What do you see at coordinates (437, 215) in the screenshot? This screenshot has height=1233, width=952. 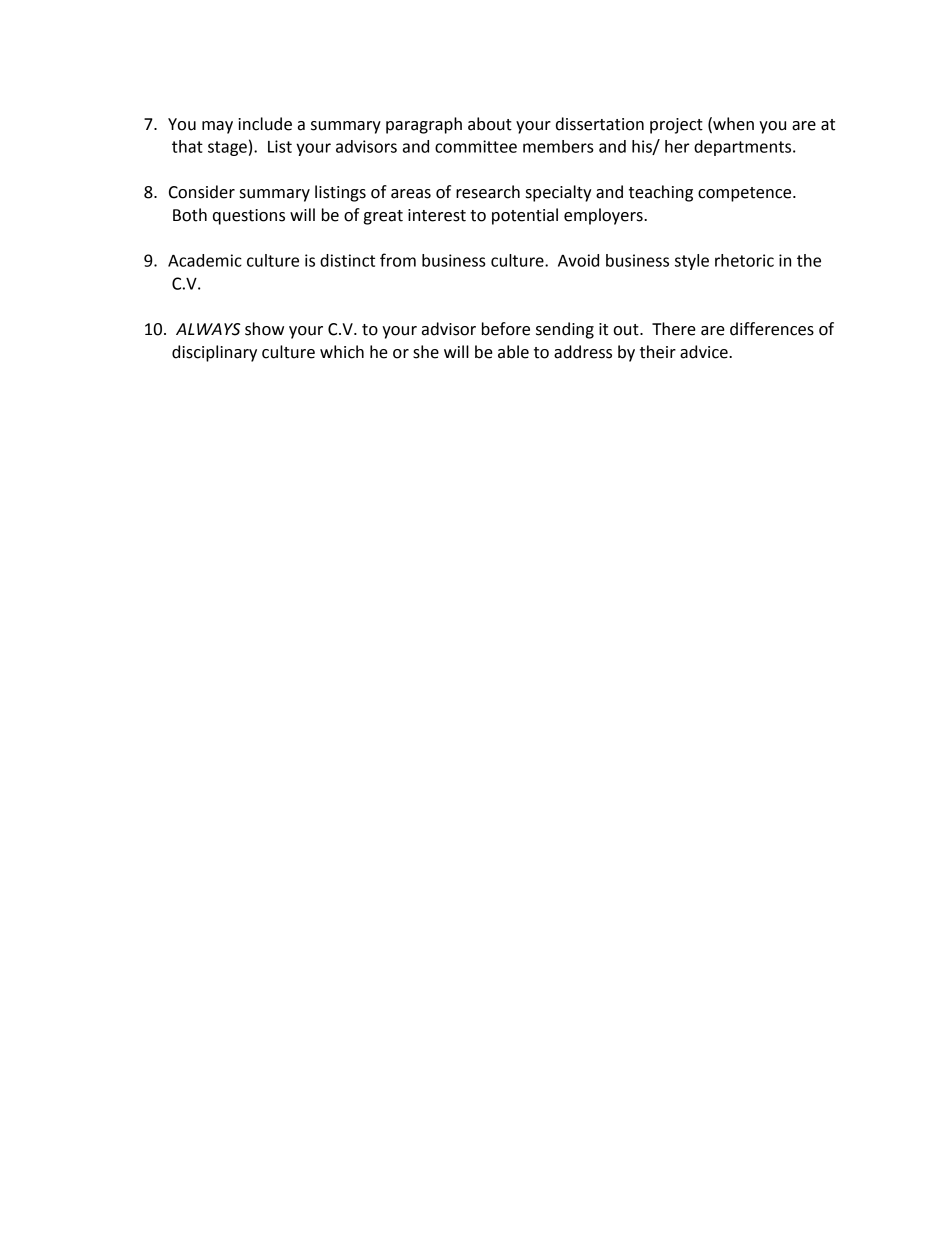 I see `interest` at bounding box center [437, 215].
